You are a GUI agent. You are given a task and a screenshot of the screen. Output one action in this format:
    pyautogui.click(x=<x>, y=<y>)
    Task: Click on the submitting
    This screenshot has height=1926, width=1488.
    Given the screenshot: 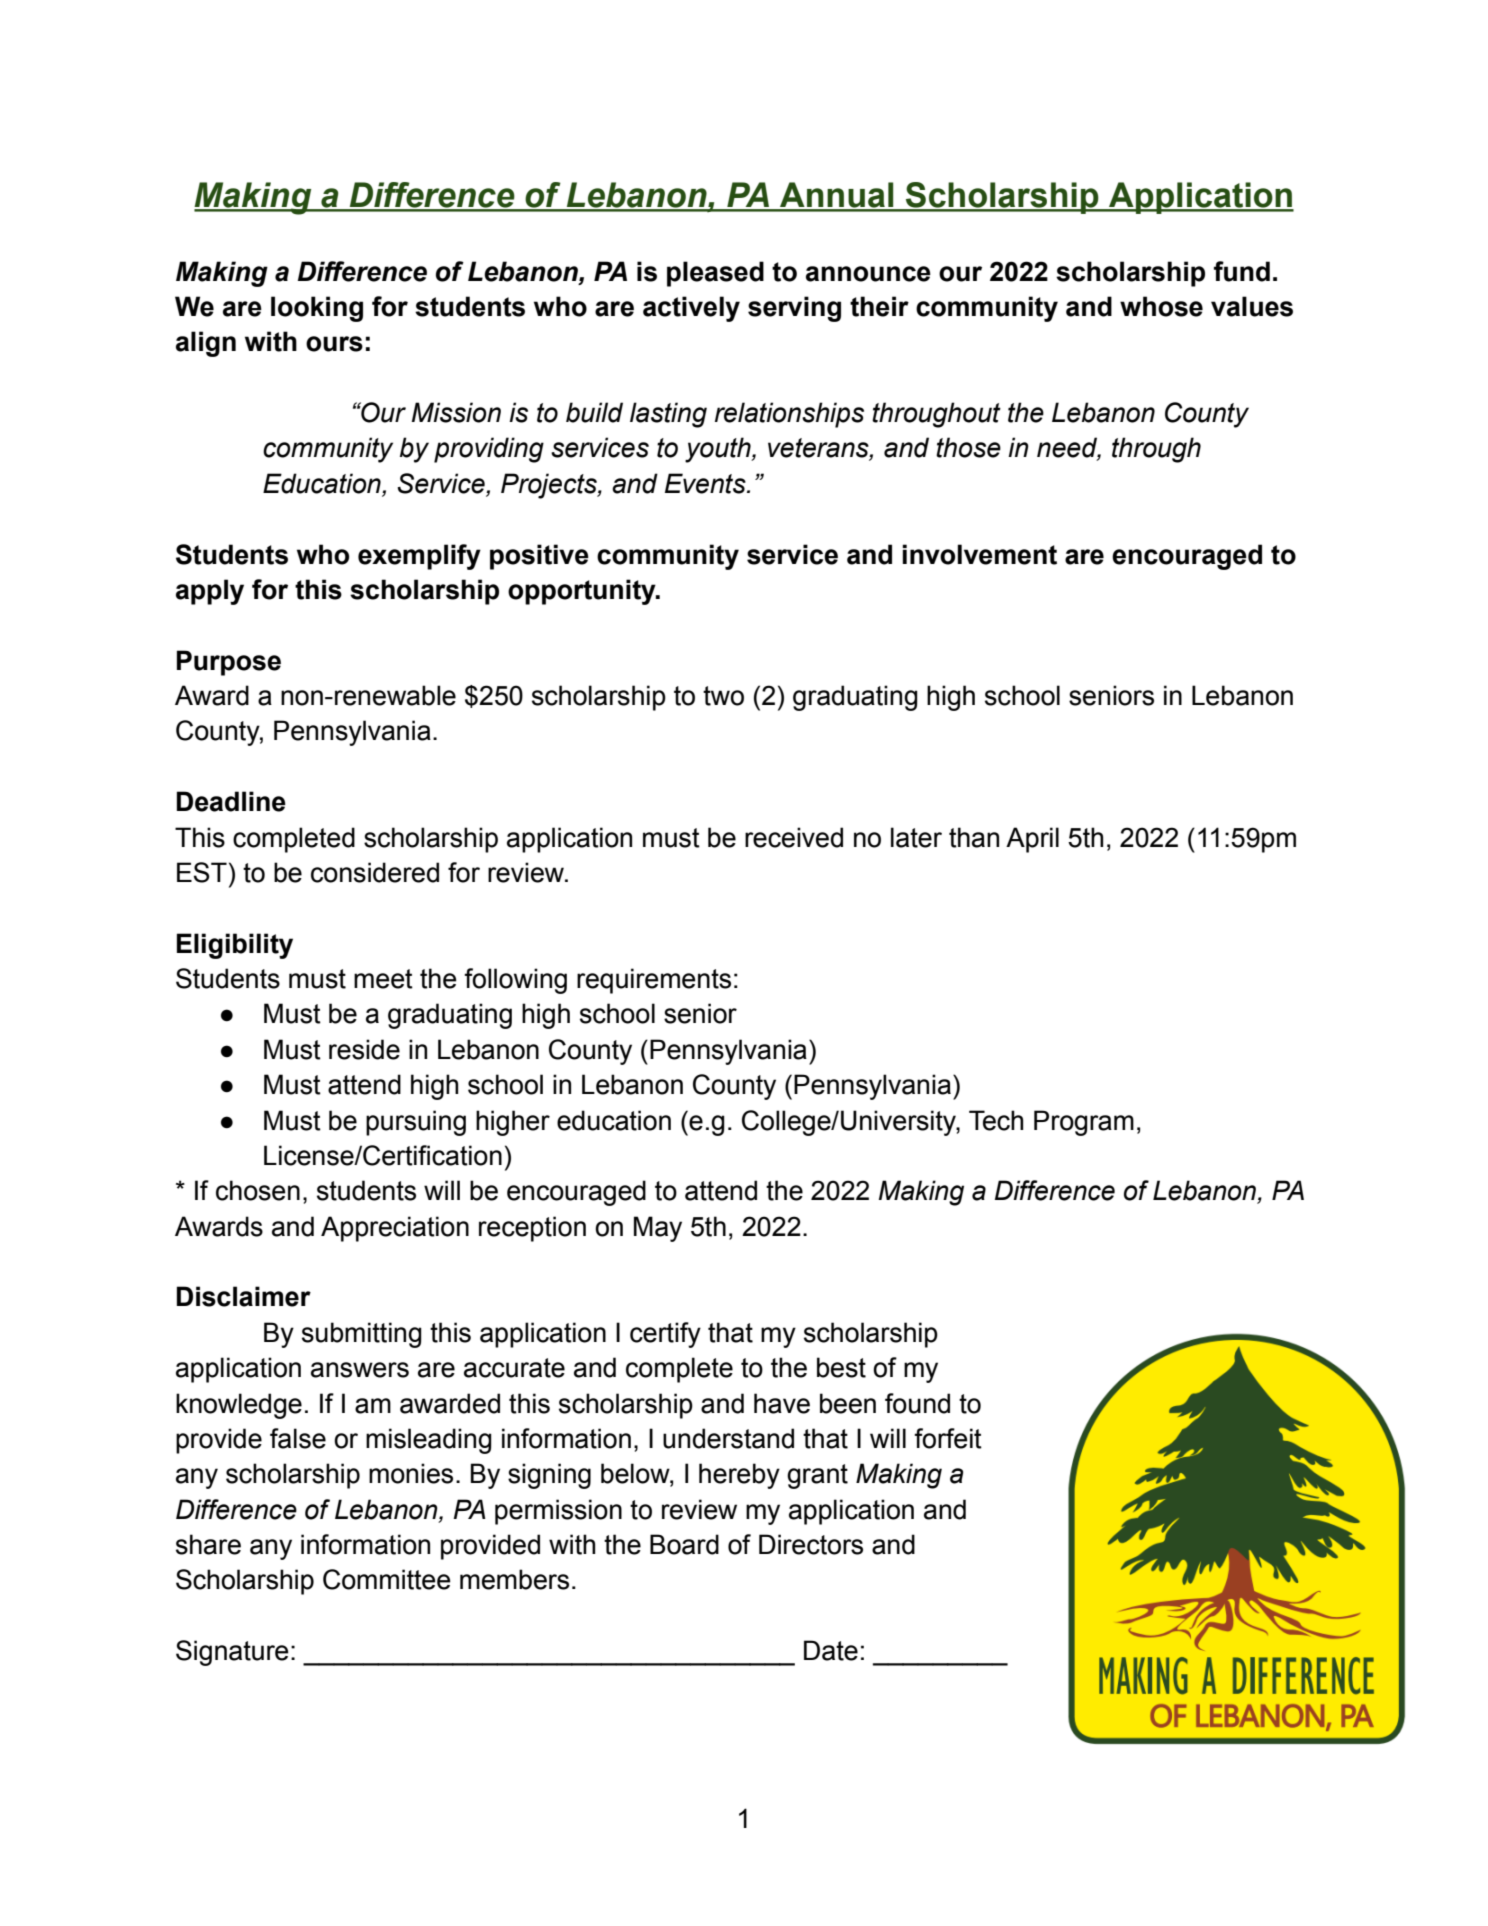 What is the action you would take?
    pyautogui.click(x=362, y=1335)
